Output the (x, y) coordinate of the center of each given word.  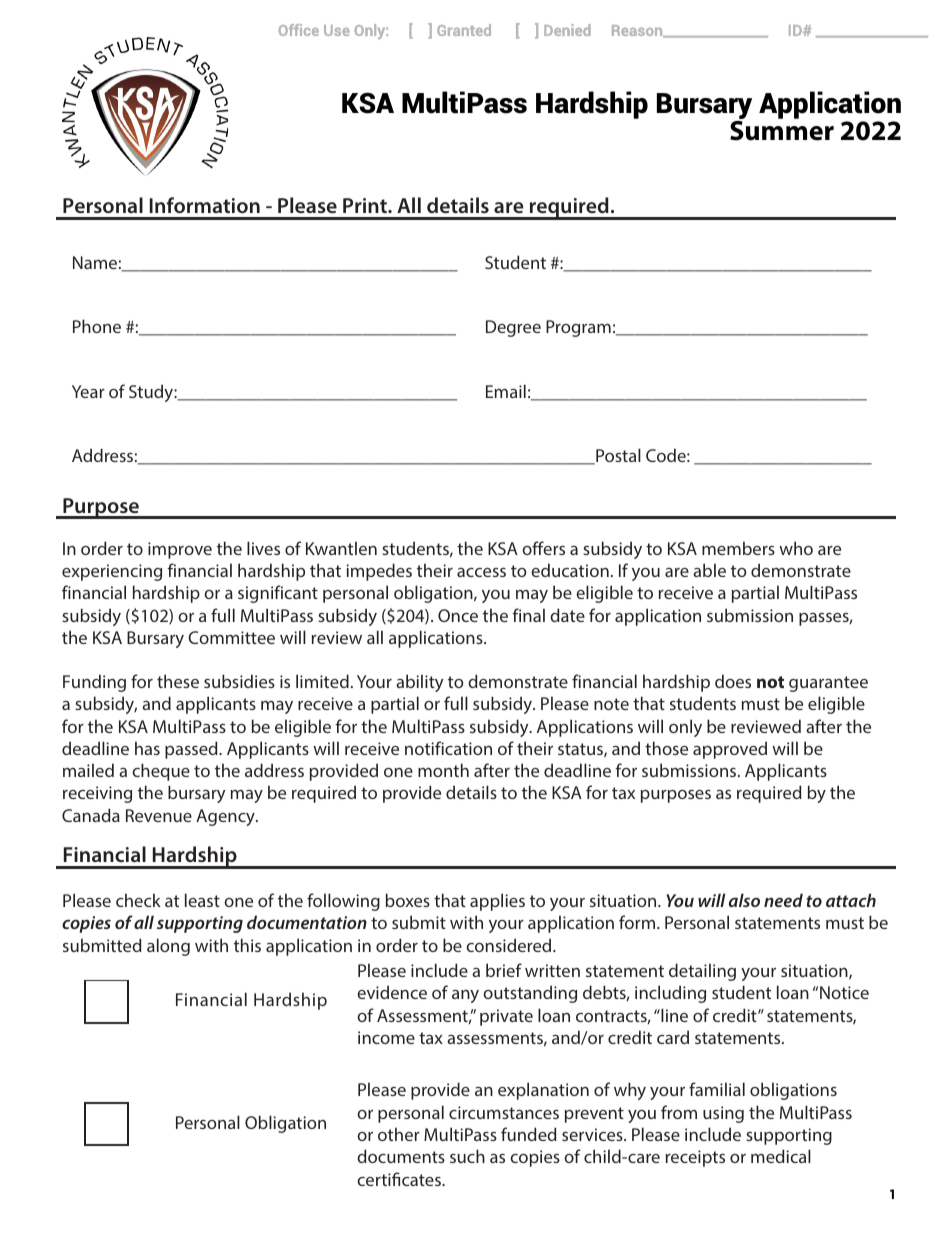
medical (781, 1156)
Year (88, 391)
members (738, 548)
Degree (513, 328)
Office (298, 30)
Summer (782, 129)
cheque (161, 772)
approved (730, 750)
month (443, 770)
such (467, 1156)
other (399, 1134)
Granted (464, 30)
